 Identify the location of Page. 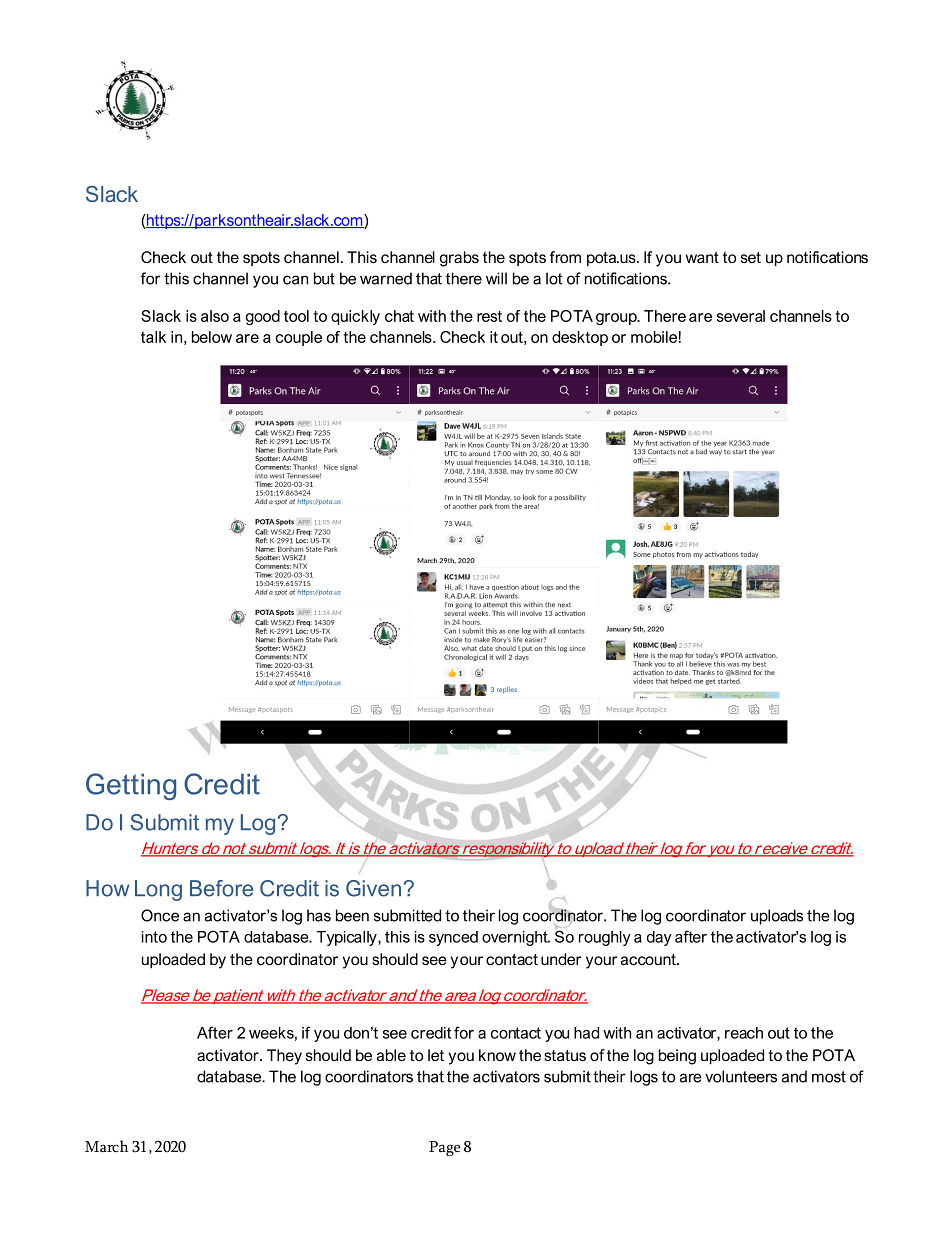
(445, 1148).
